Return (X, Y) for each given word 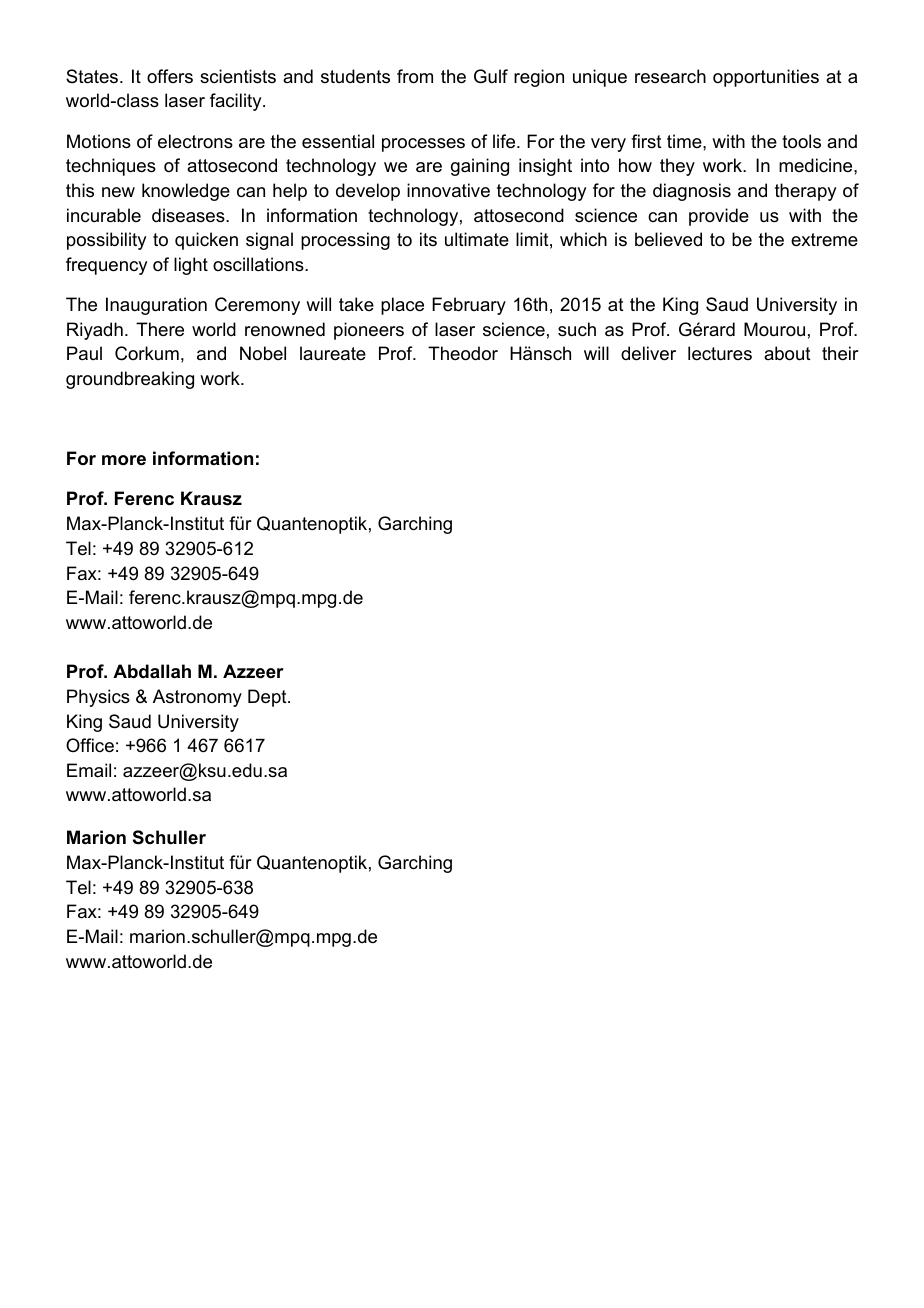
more (124, 460)
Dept (268, 698)
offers (170, 76)
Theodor (463, 353)
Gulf (491, 76)
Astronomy (197, 698)
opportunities (766, 78)
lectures (720, 353)
